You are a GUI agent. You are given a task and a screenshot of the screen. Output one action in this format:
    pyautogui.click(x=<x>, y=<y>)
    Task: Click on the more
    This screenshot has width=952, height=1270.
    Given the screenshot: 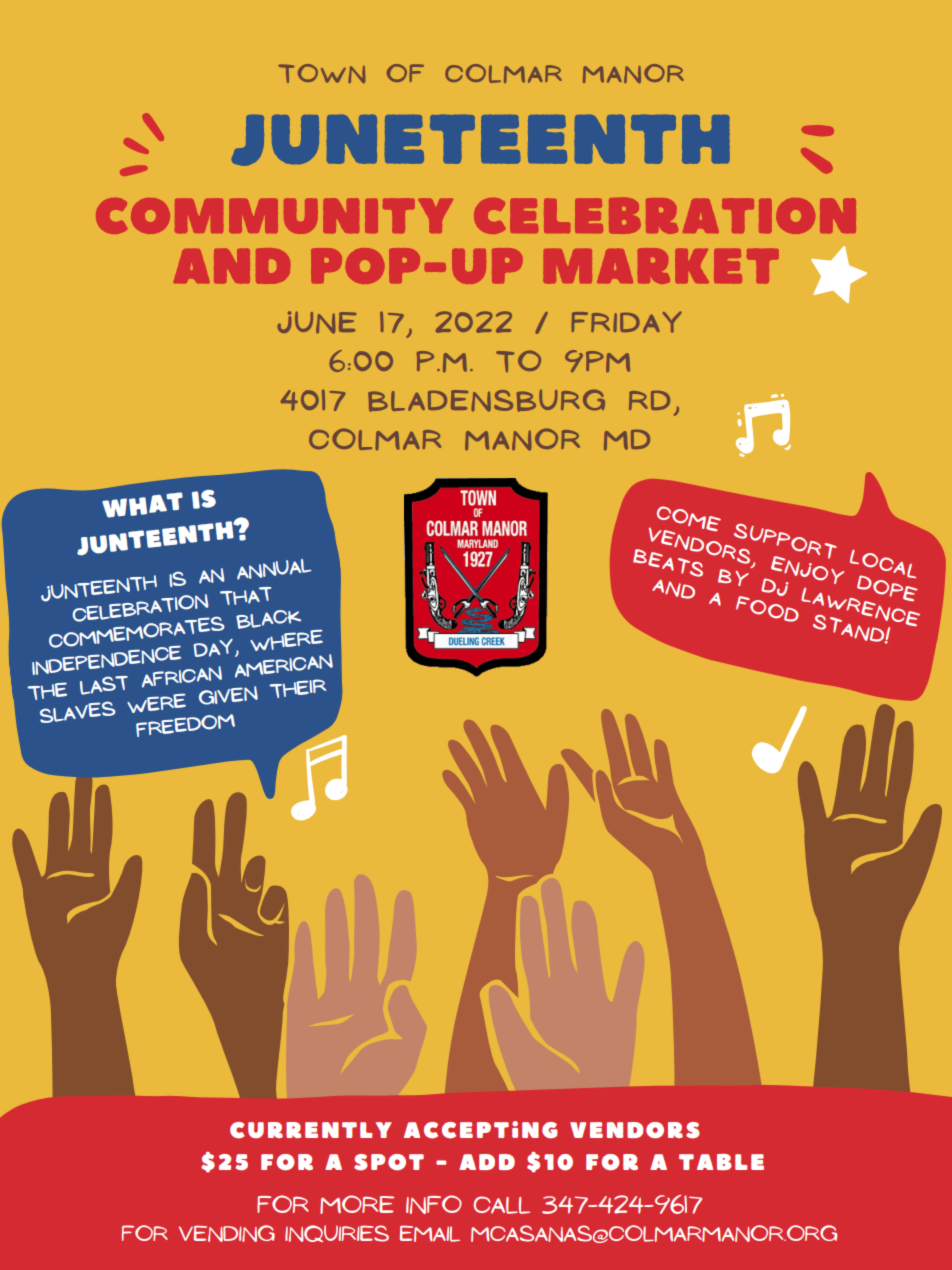 What is the action you would take?
    pyautogui.click(x=357, y=1204)
